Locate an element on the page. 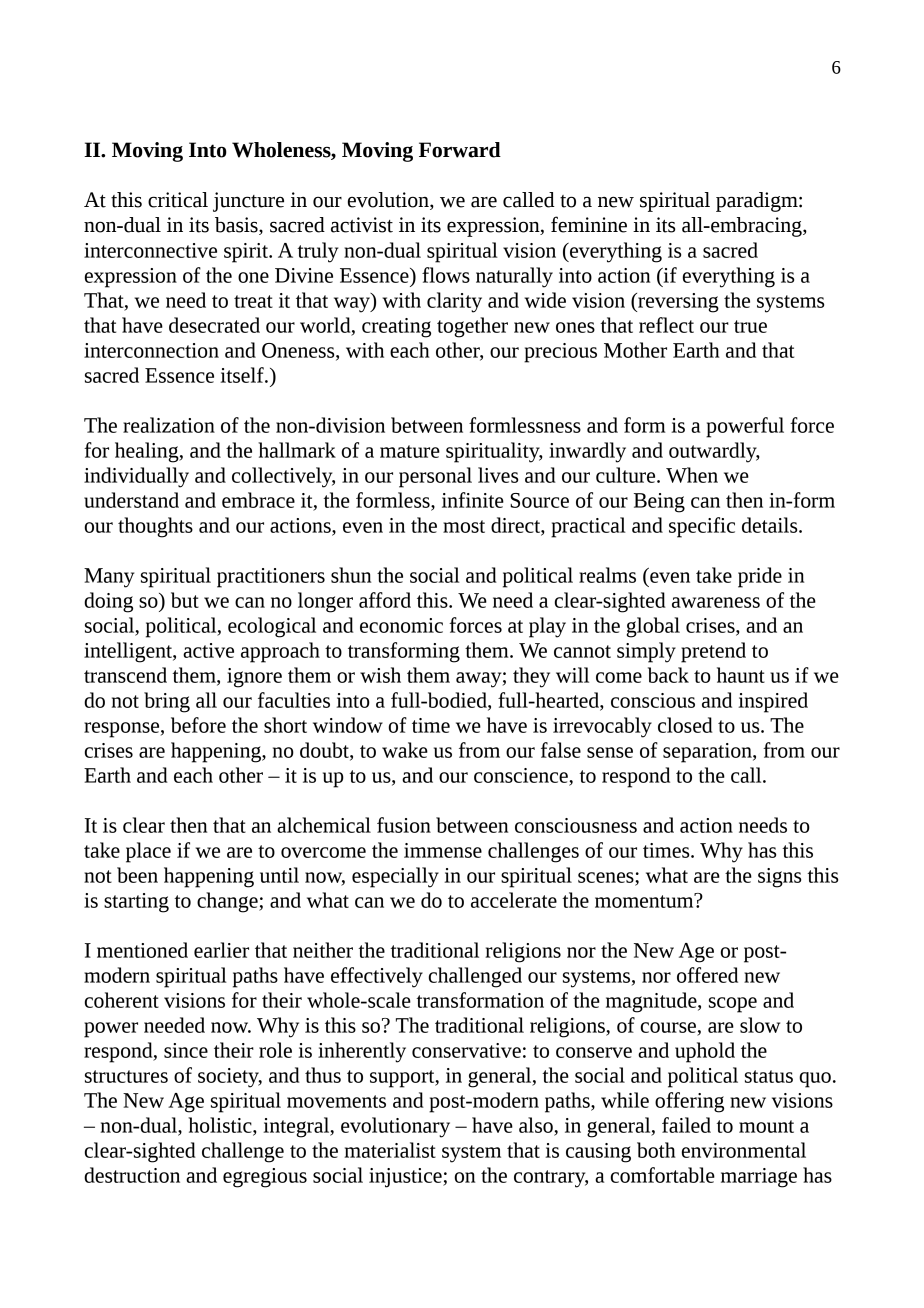 Image resolution: width=924 pixels, height=1308 pixels. accelerate is located at coordinates (514, 900).
